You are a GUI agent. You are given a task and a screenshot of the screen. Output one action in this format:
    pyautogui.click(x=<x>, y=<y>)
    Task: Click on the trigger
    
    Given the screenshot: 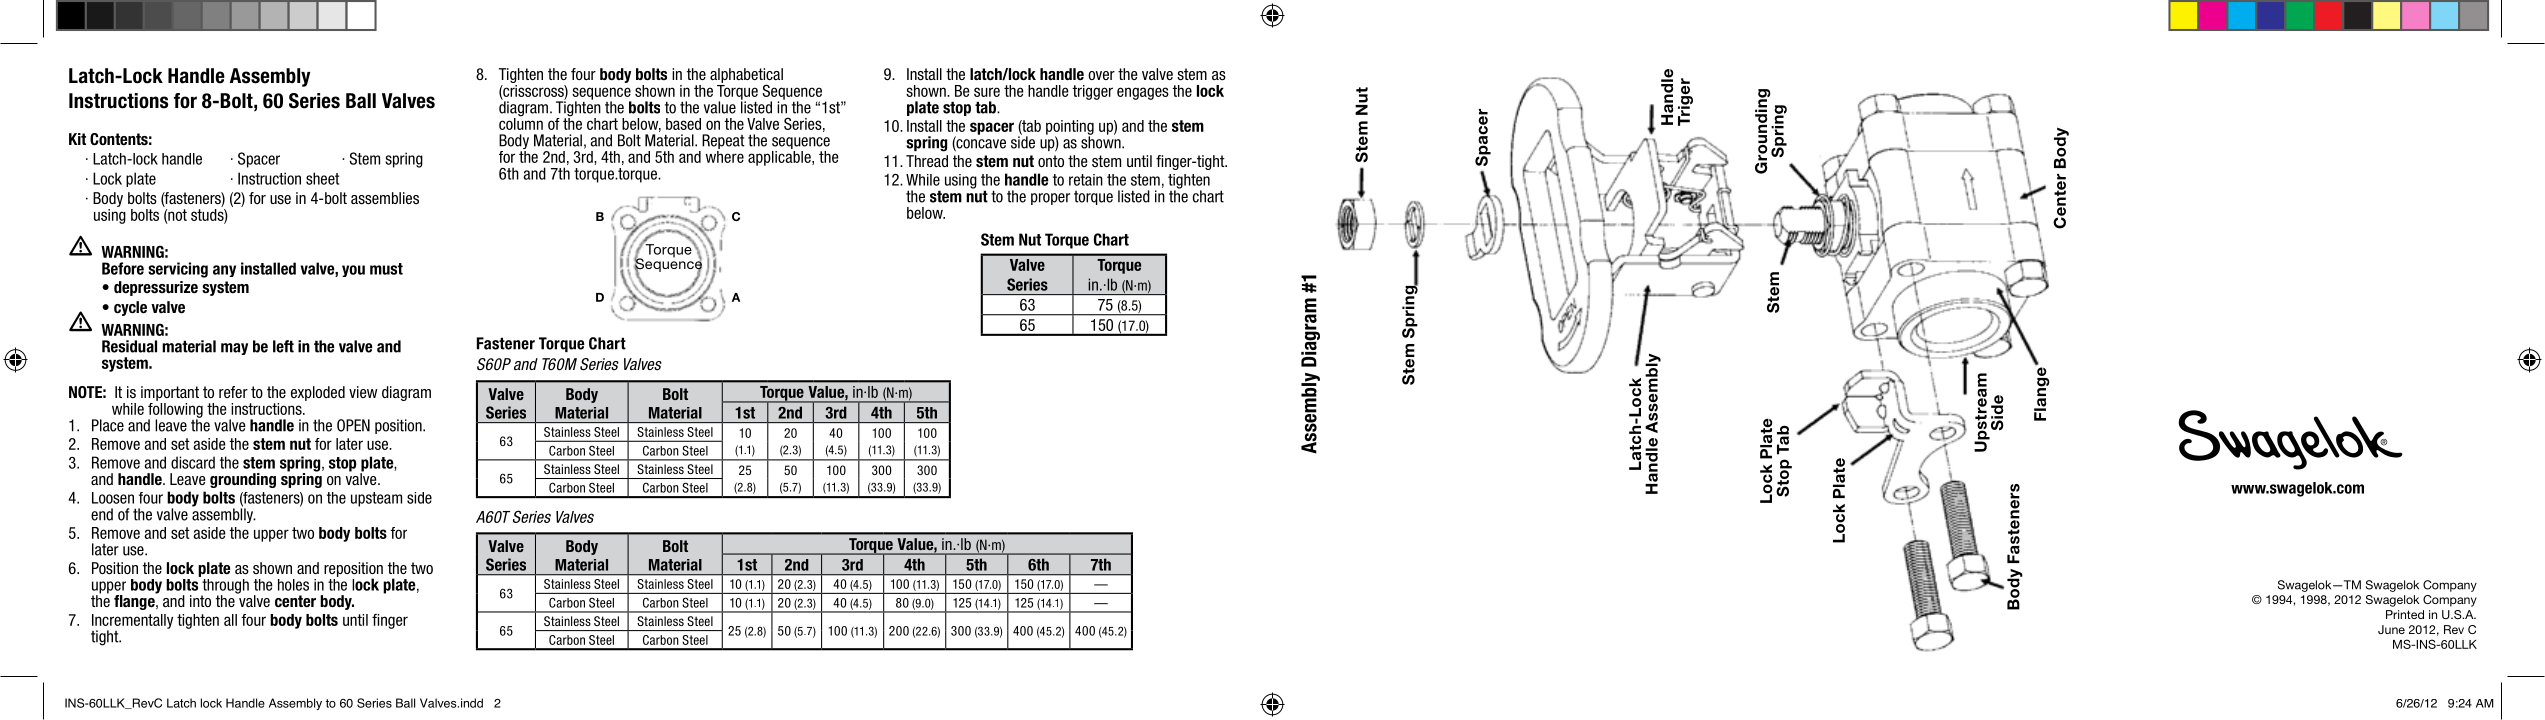 What is the action you would take?
    pyautogui.click(x=1092, y=92)
